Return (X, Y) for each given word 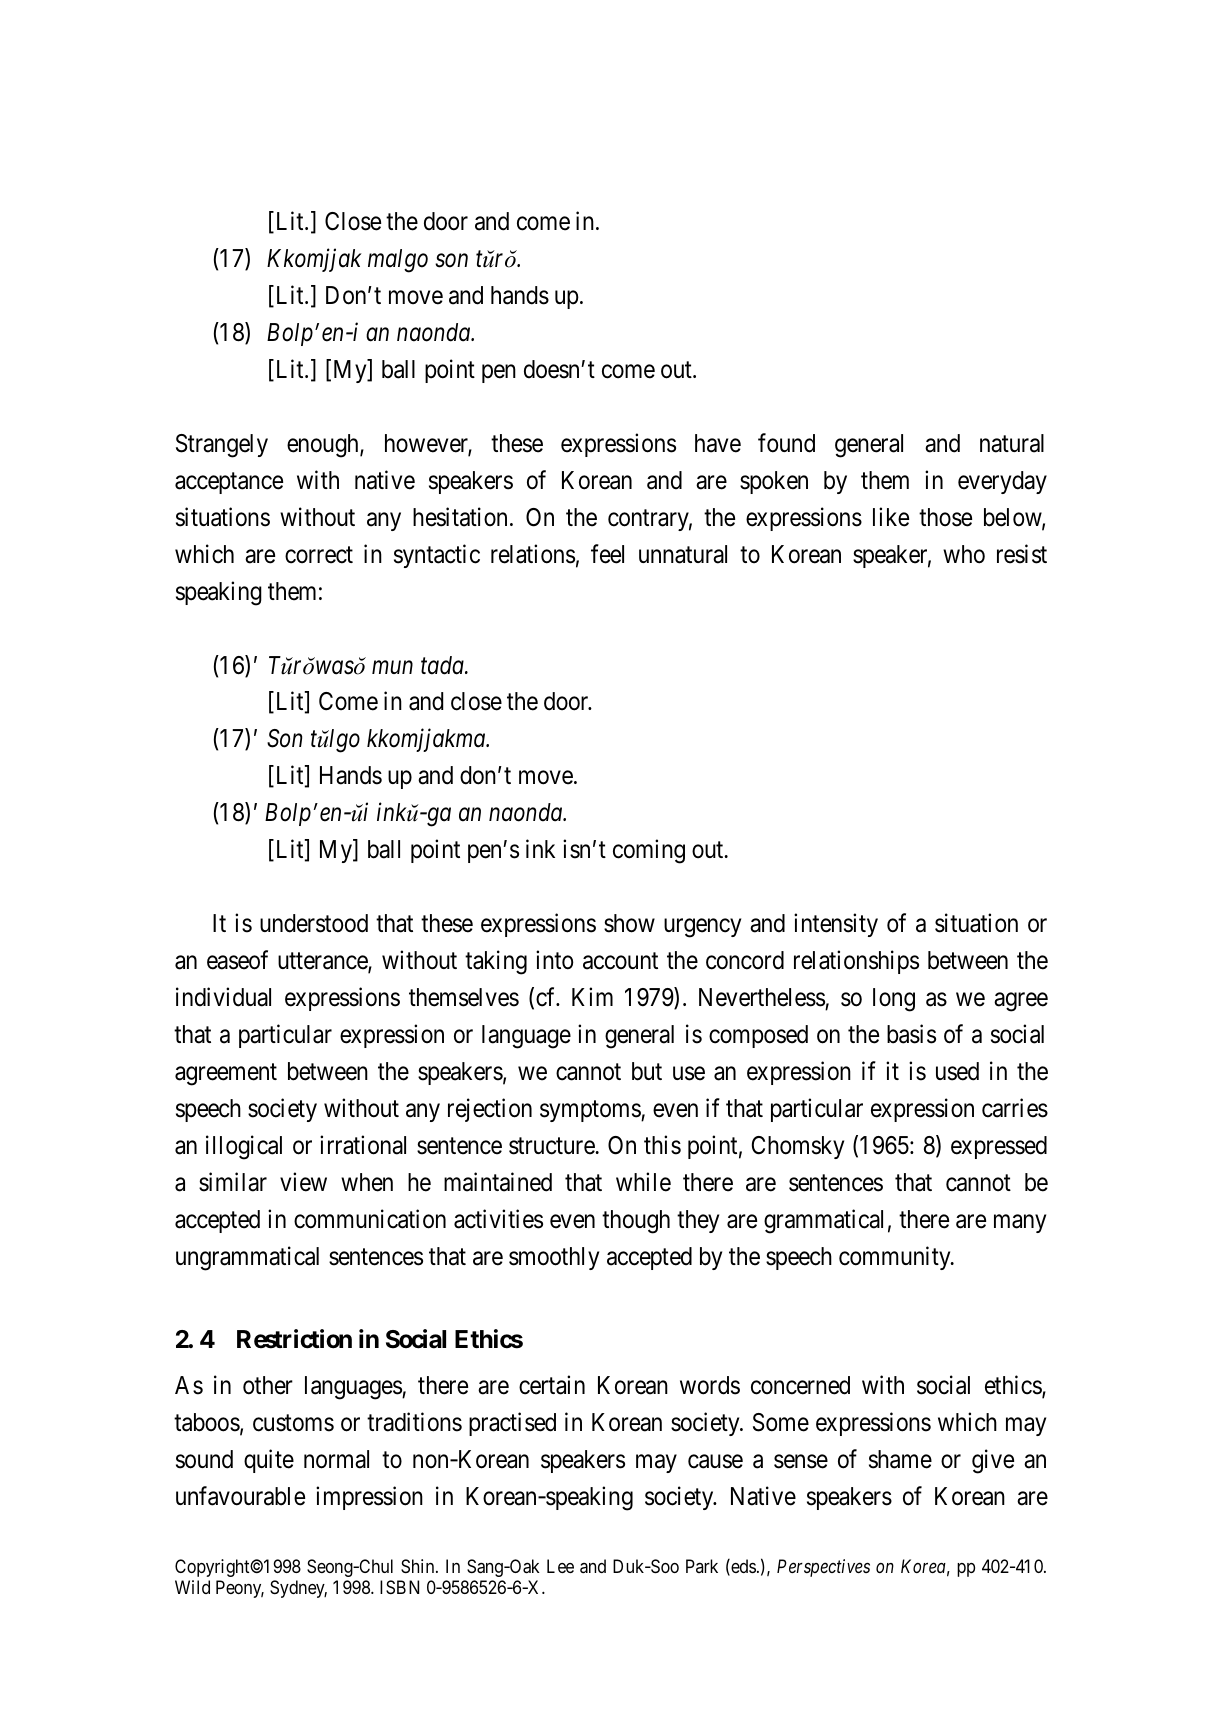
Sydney (298, 1589)
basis (911, 1034)
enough (324, 446)
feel (607, 554)
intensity (836, 925)
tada (443, 665)
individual (223, 997)
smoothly (554, 1258)
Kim (592, 996)
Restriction (294, 1339)
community (896, 1258)
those (945, 517)
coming (649, 851)
